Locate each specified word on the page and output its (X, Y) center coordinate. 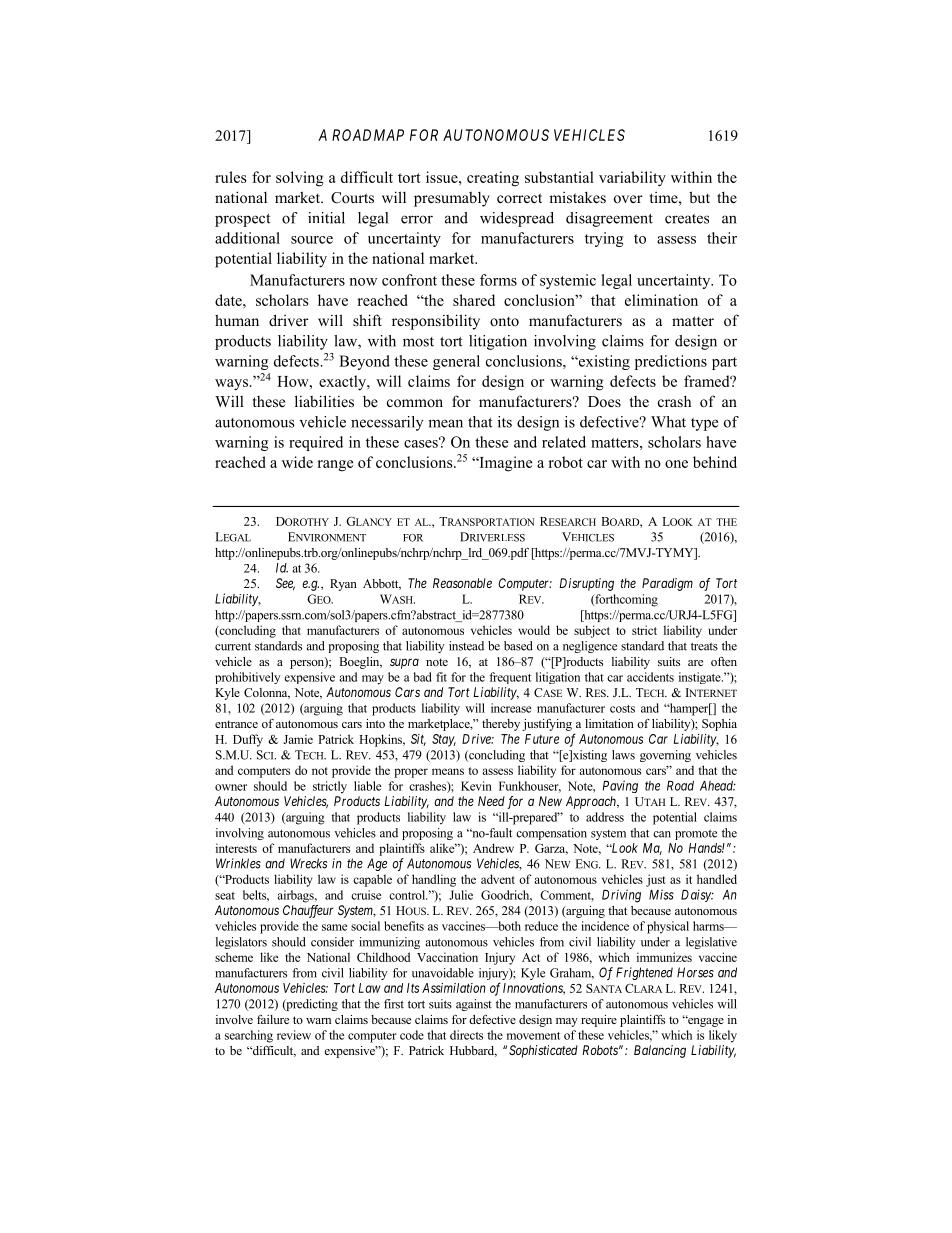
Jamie (298, 739)
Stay (444, 740)
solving (300, 179)
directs (466, 1035)
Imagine (504, 464)
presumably (452, 199)
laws (623, 755)
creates (687, 219)
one (676, 464)
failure (273, 1019)
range (335, 466)
